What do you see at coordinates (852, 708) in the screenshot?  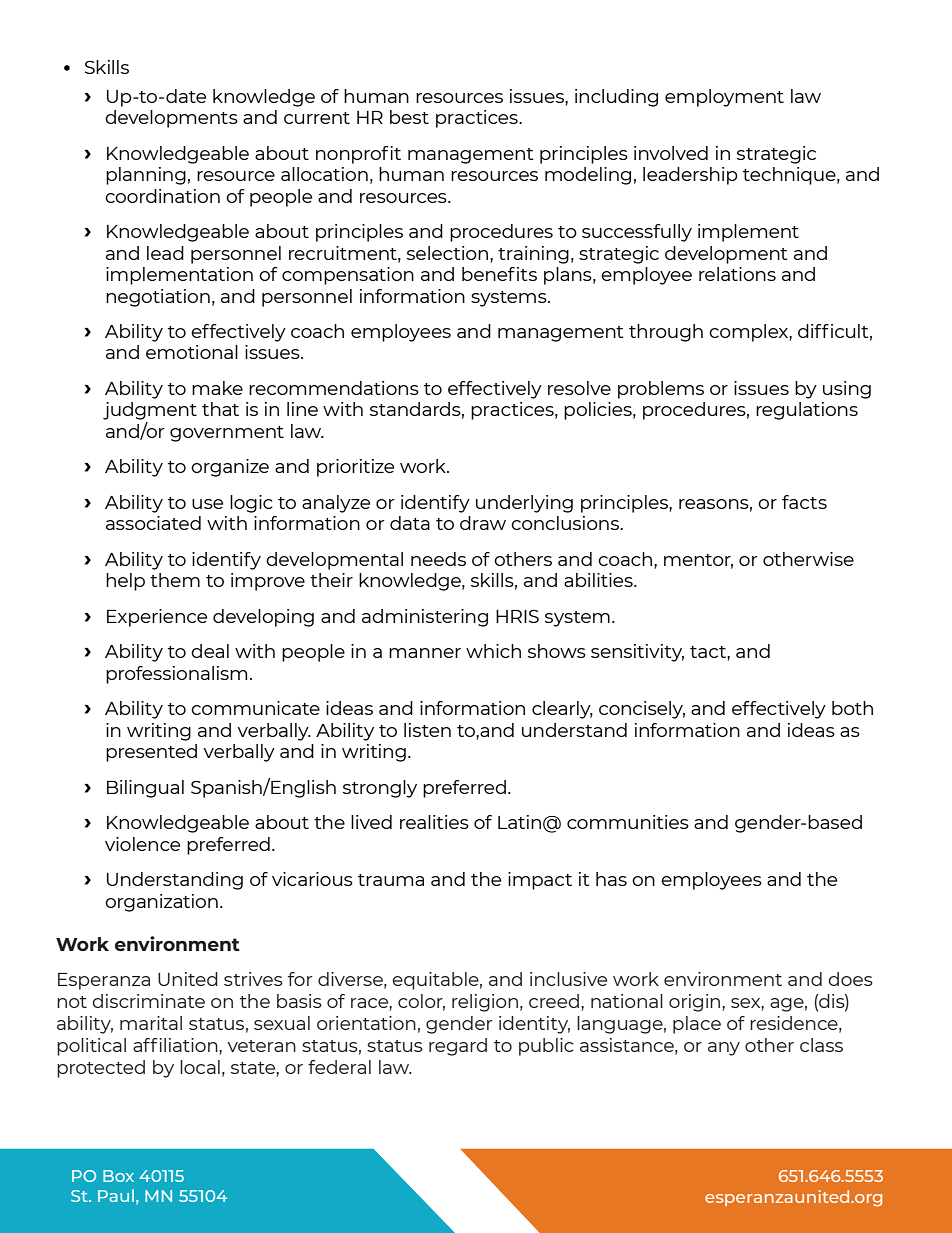 I see `both` at bounding box center [852, 708].
